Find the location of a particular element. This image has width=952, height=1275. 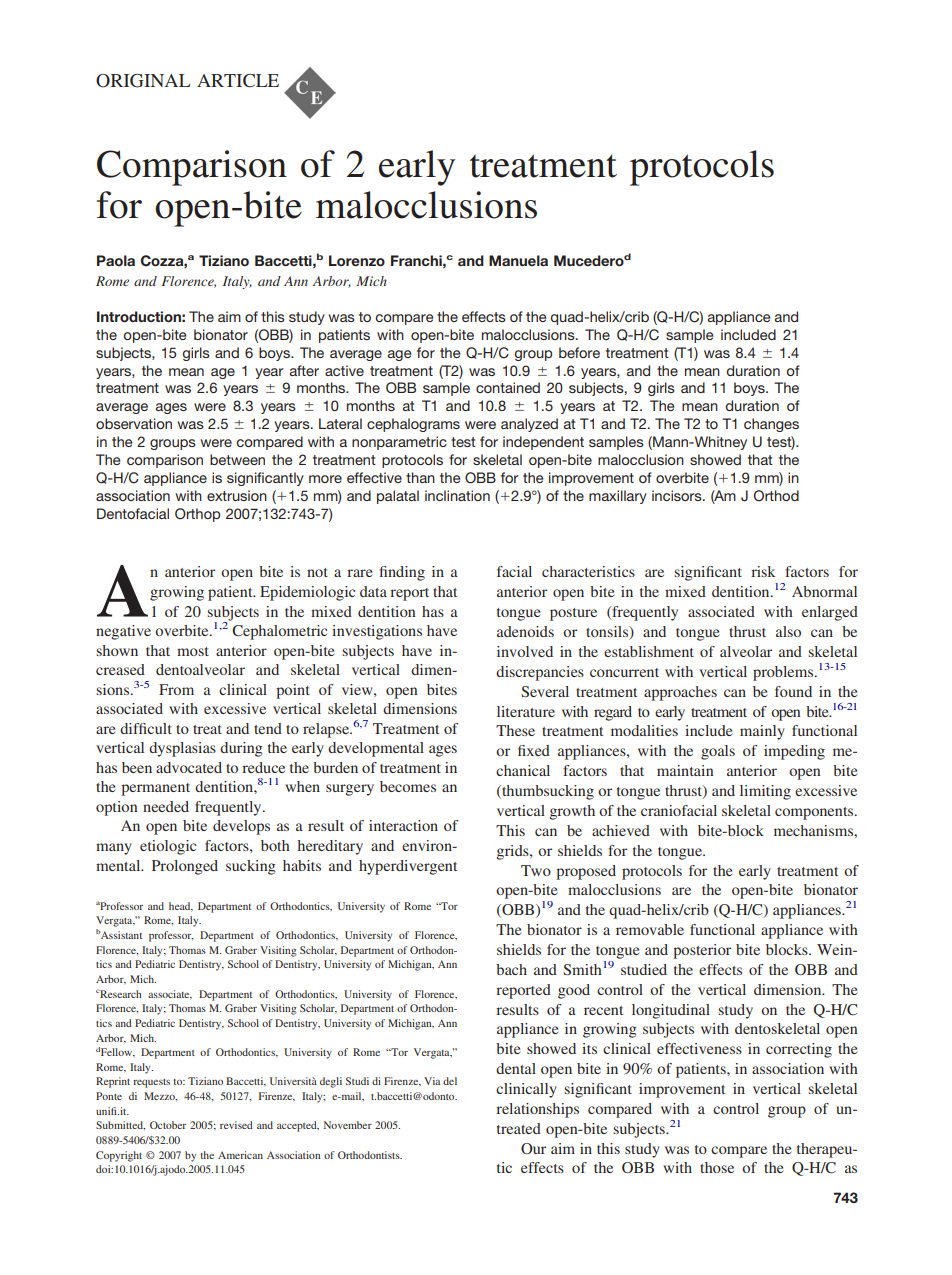

posterior is located at coordinates (702, 951).
